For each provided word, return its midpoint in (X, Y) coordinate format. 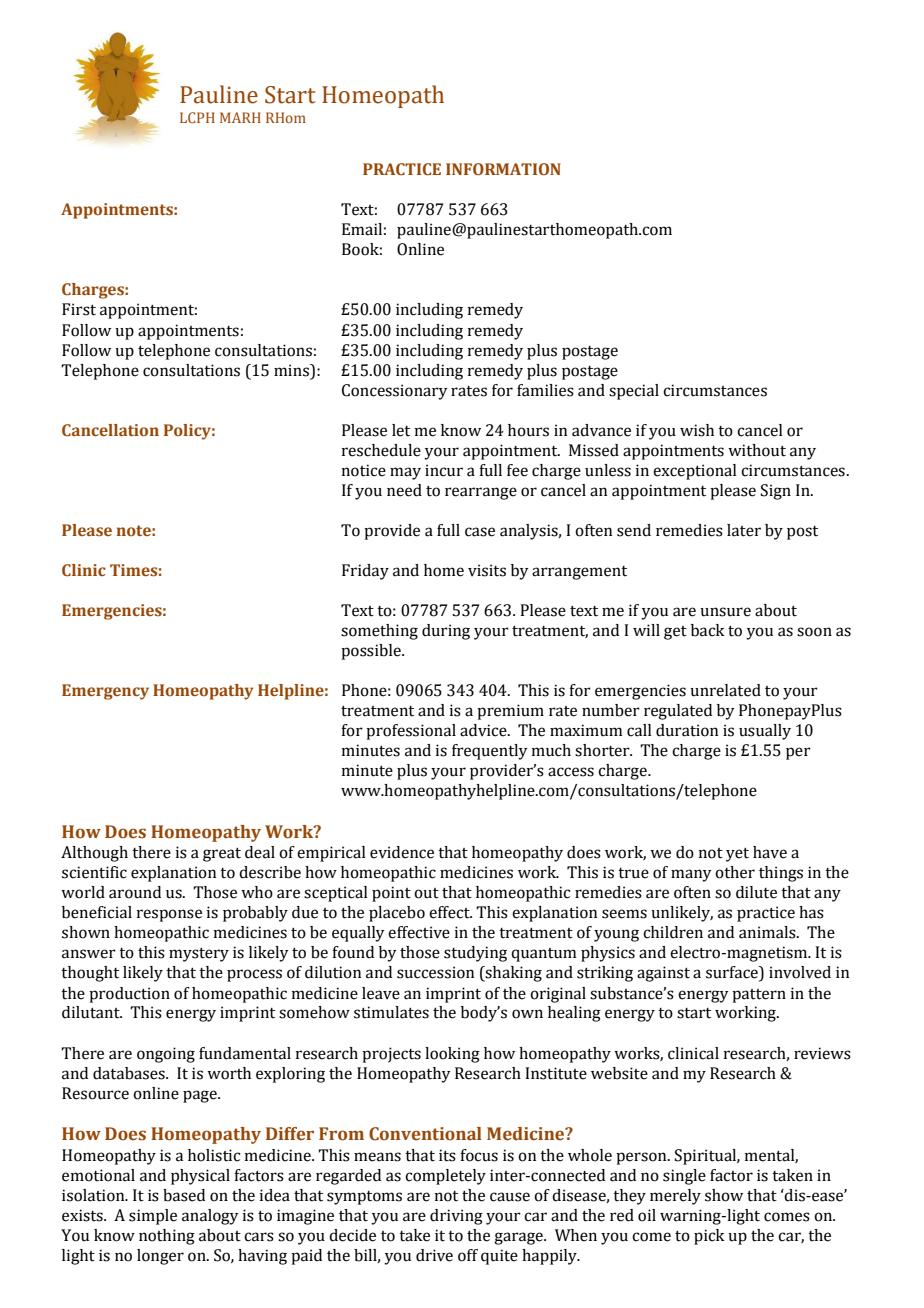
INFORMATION (503, 169)
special (634, 392)
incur (444, 470)
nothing (167, 1237)
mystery (199, 955)
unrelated (725, 690)
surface (733, 973)
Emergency (105, 692)
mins (292, 370)
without (757, 450)
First (79, 309)
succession (435, 972)
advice (484, 730)
